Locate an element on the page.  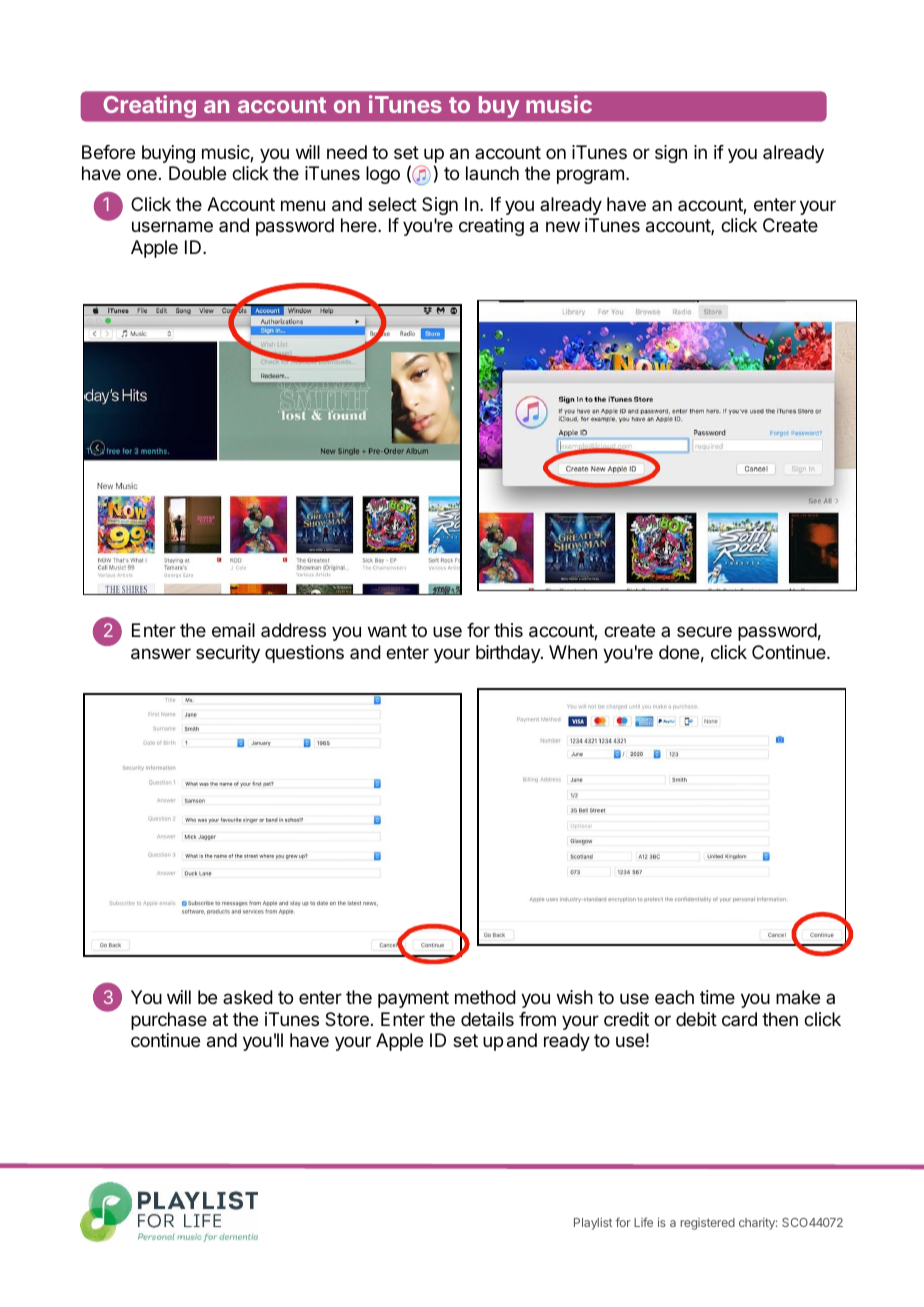
done is located at coordinates (679, 652).
